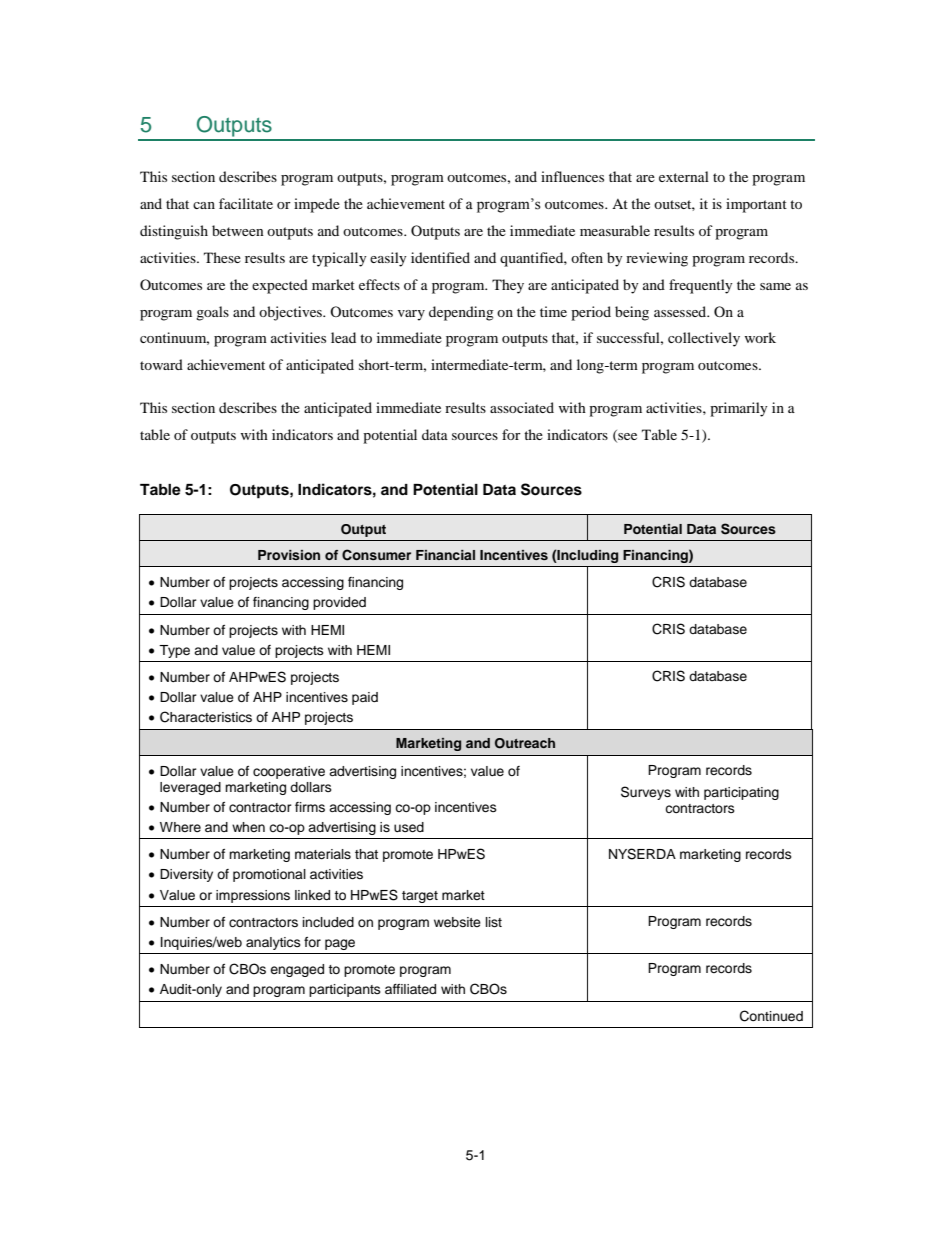  Describe the element at coordinates (739, 409) in the screenshot. I see `primarily` at that location.
